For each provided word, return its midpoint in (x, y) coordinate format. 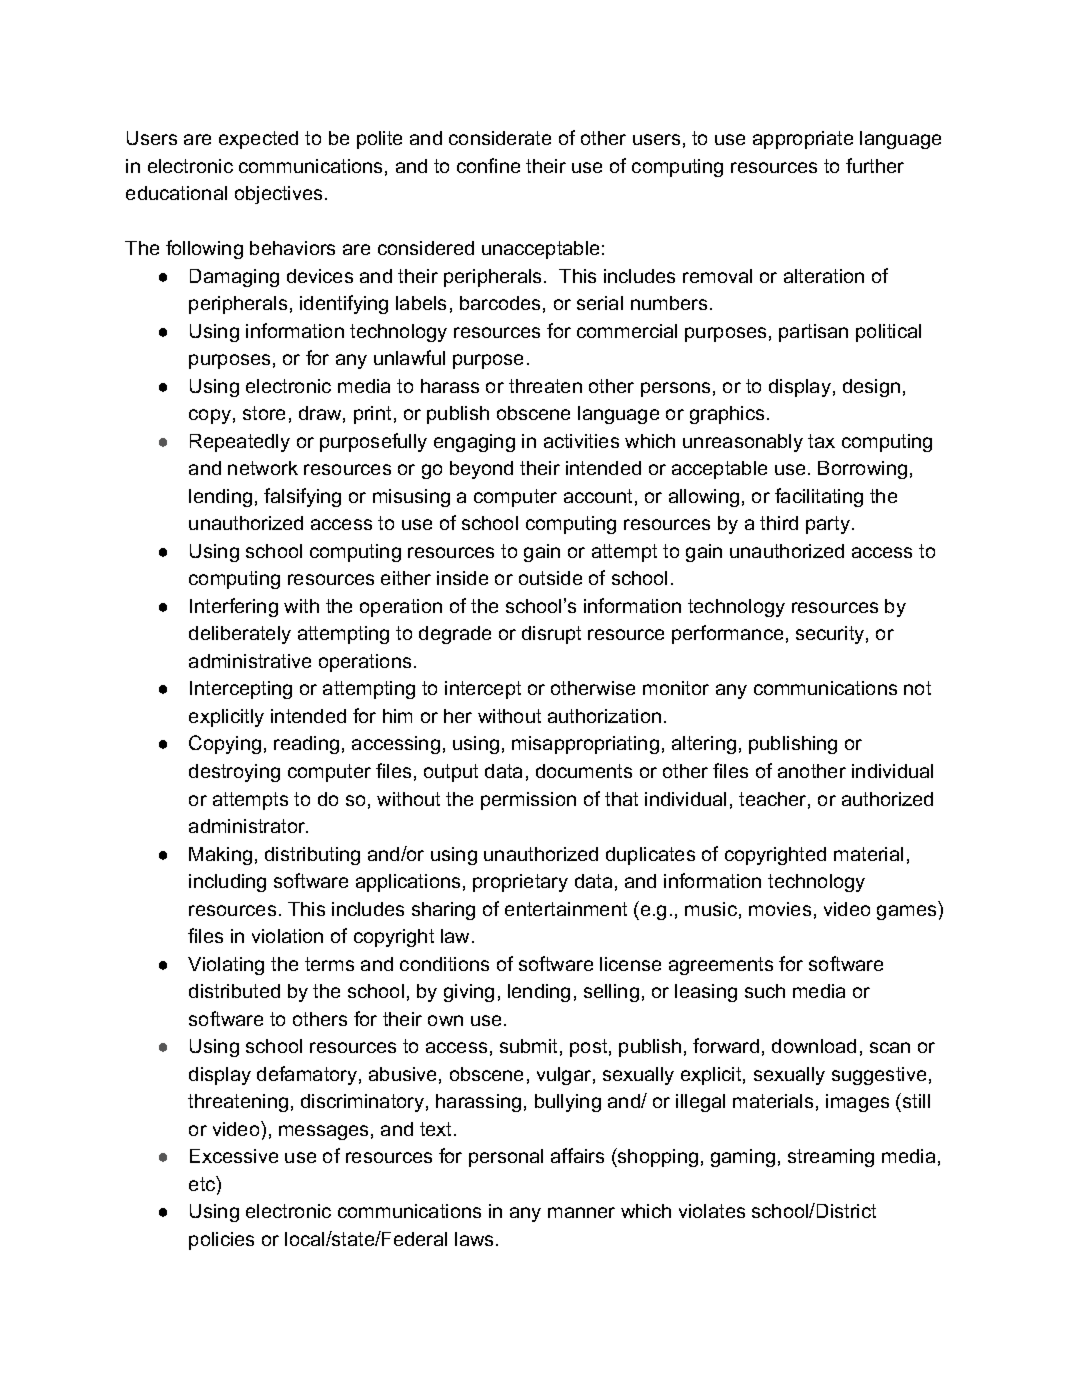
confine (488, 165)
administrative (250, 661)
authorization (604, 716)
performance (727, 634)
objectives (278, 195)
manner (581, 1212)
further (875, 165)
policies (221, 1241)
